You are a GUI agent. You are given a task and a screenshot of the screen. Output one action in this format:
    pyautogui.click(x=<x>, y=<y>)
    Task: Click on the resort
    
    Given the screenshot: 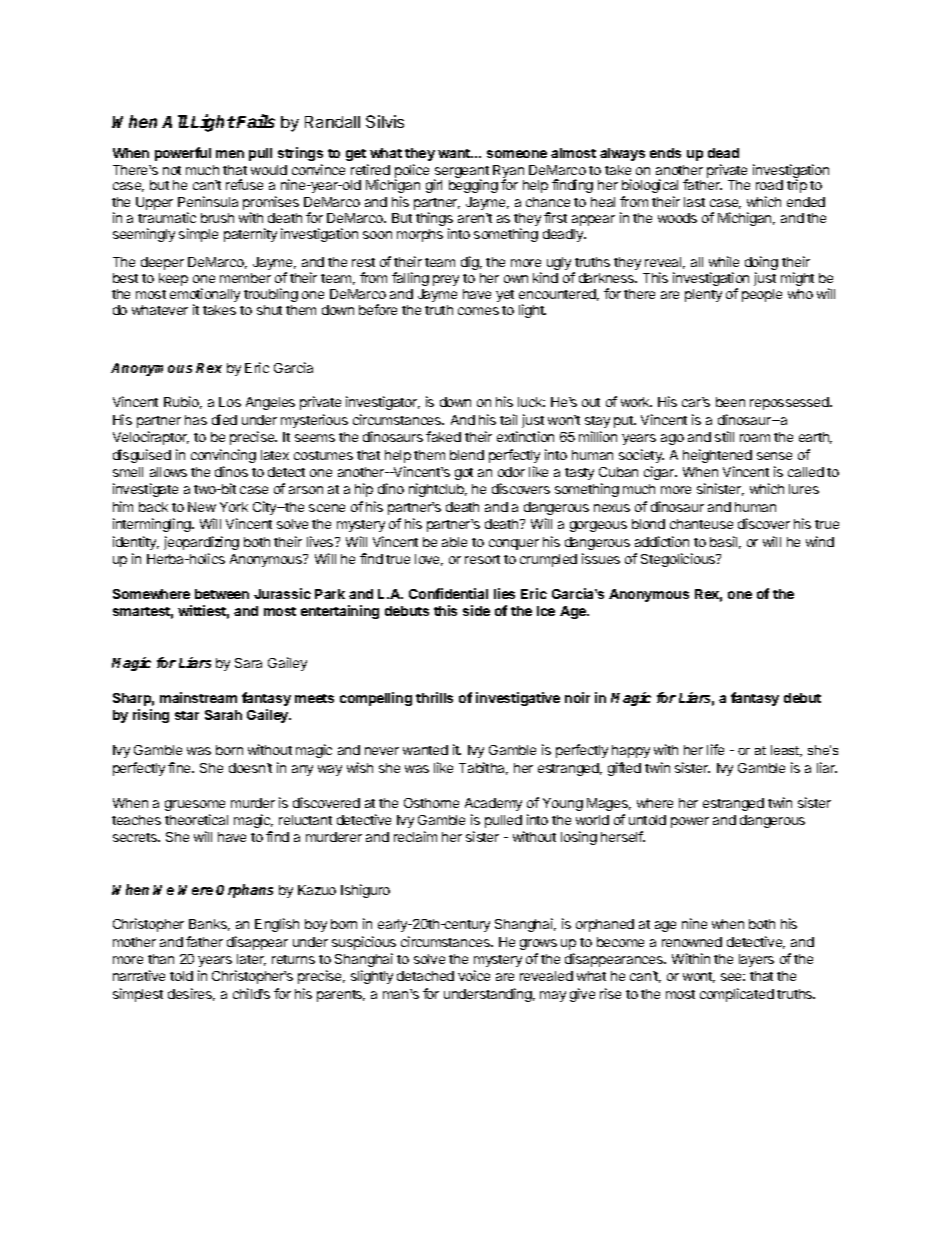 What is the action you would take?
    pyautogui.click(x=482, y=559)
